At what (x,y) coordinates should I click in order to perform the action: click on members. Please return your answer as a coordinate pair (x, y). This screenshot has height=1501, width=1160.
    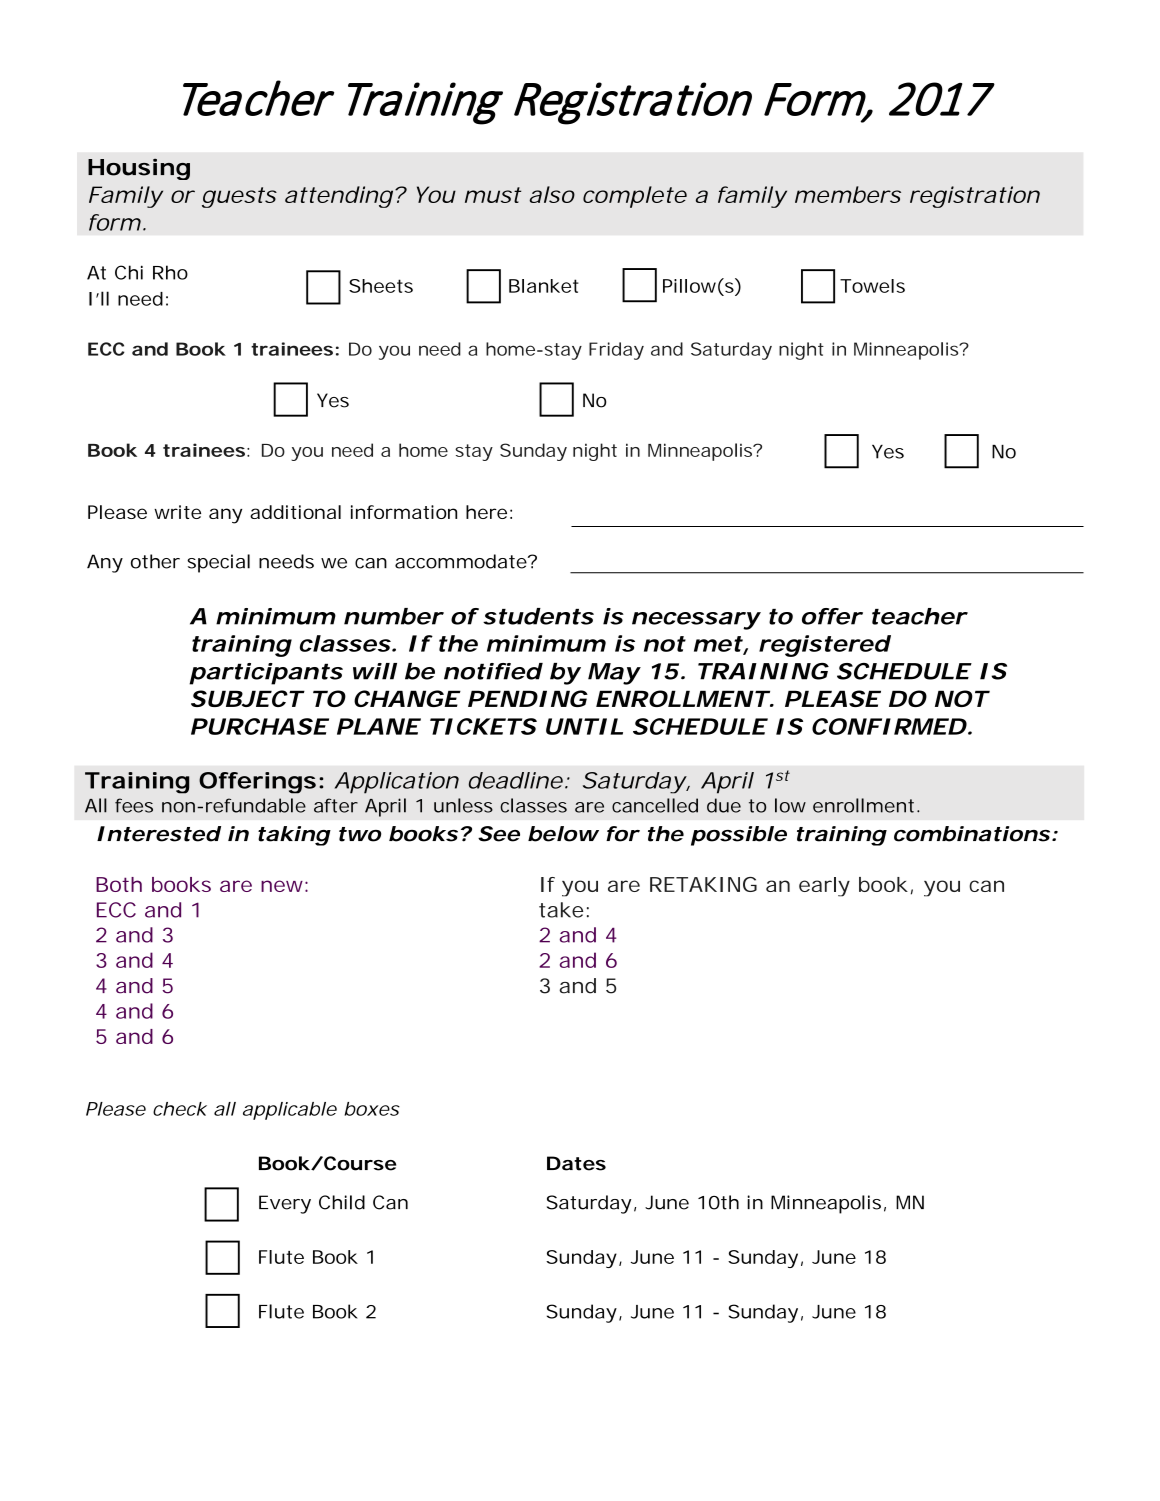
    Looking at the image, I should click on (848, 194).
